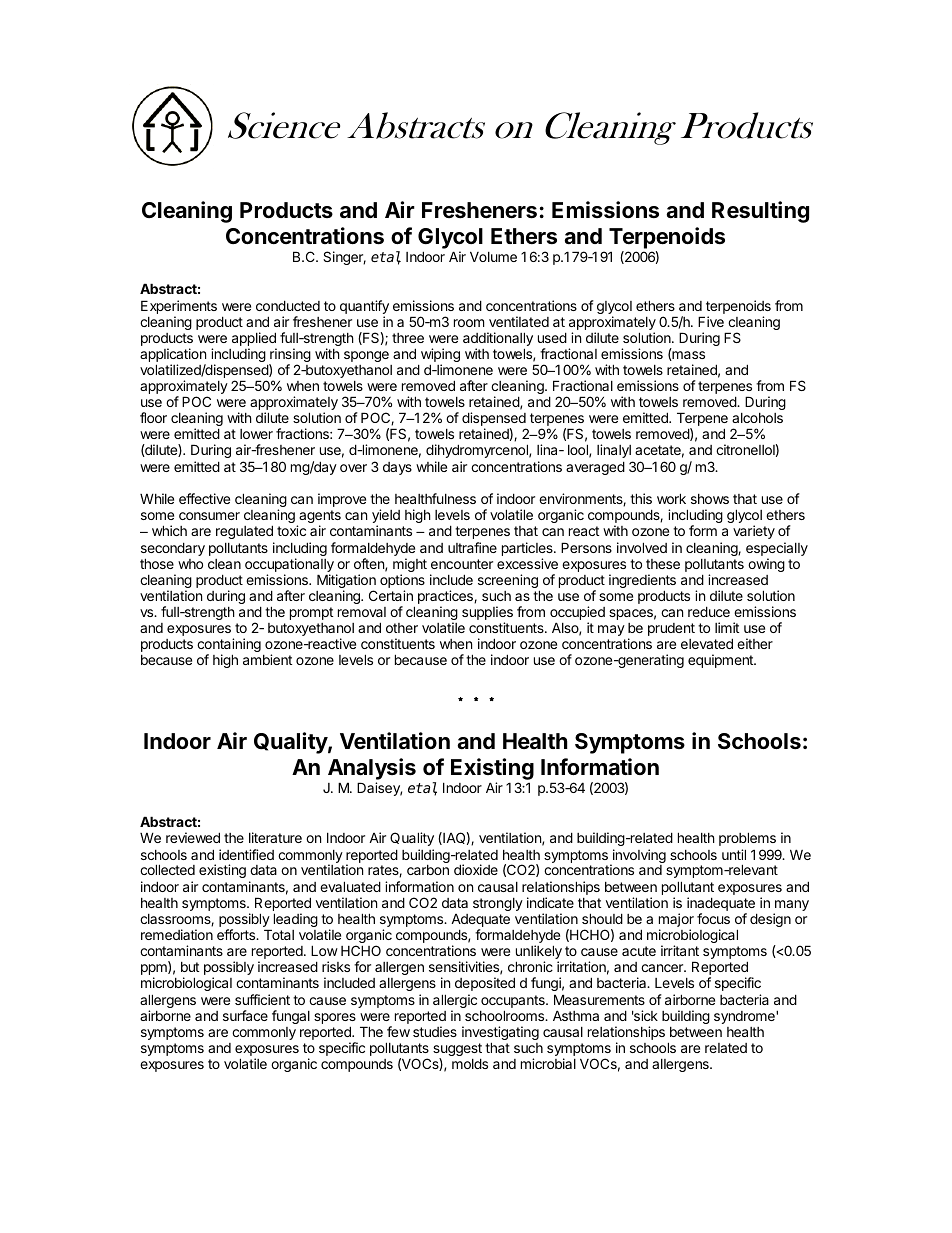  Describe the element at coordinates (493, 256) in the screenshot. I see `Volume` at that location.
